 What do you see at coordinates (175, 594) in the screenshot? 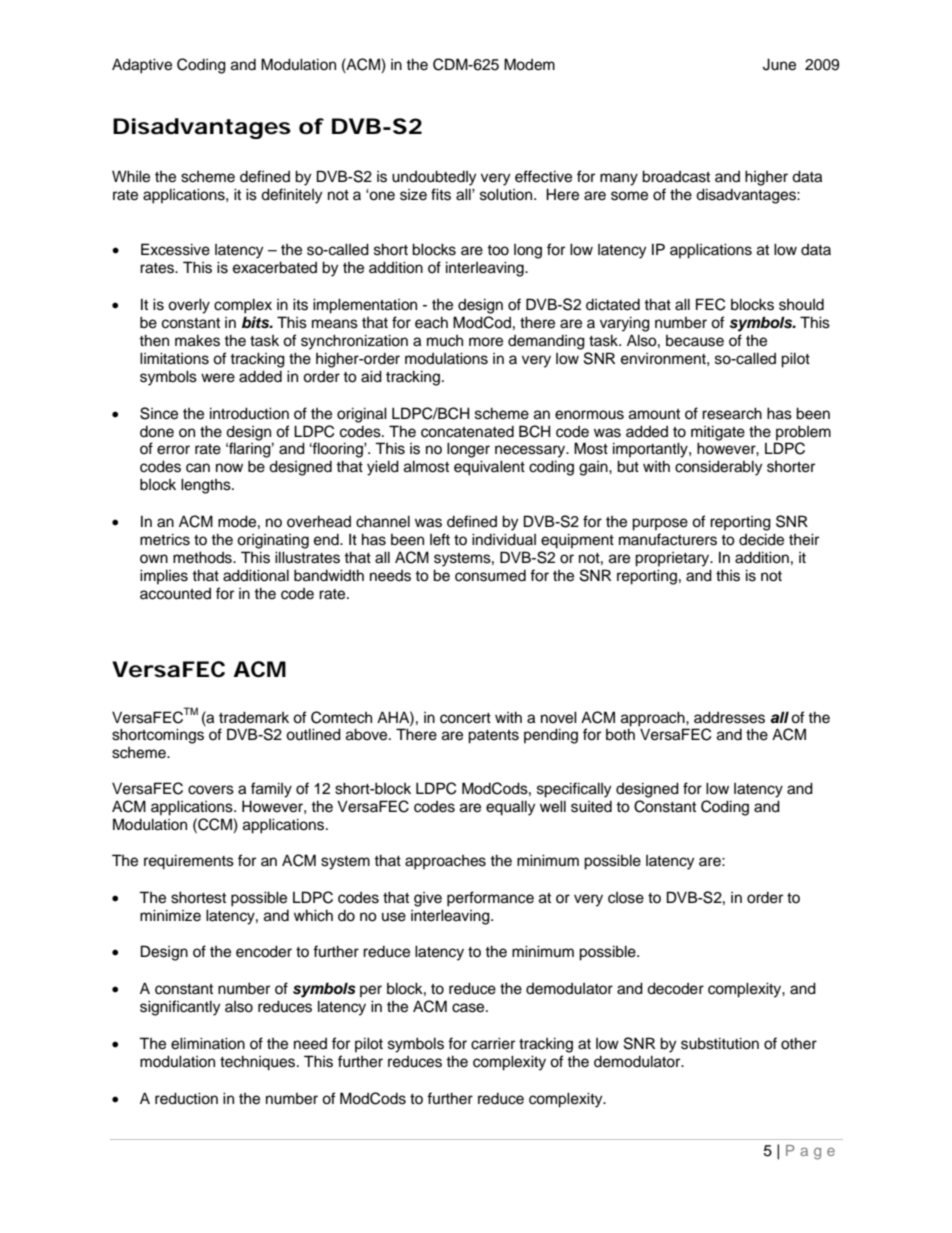
I see `accounted` at bounding box center [175, 594].
